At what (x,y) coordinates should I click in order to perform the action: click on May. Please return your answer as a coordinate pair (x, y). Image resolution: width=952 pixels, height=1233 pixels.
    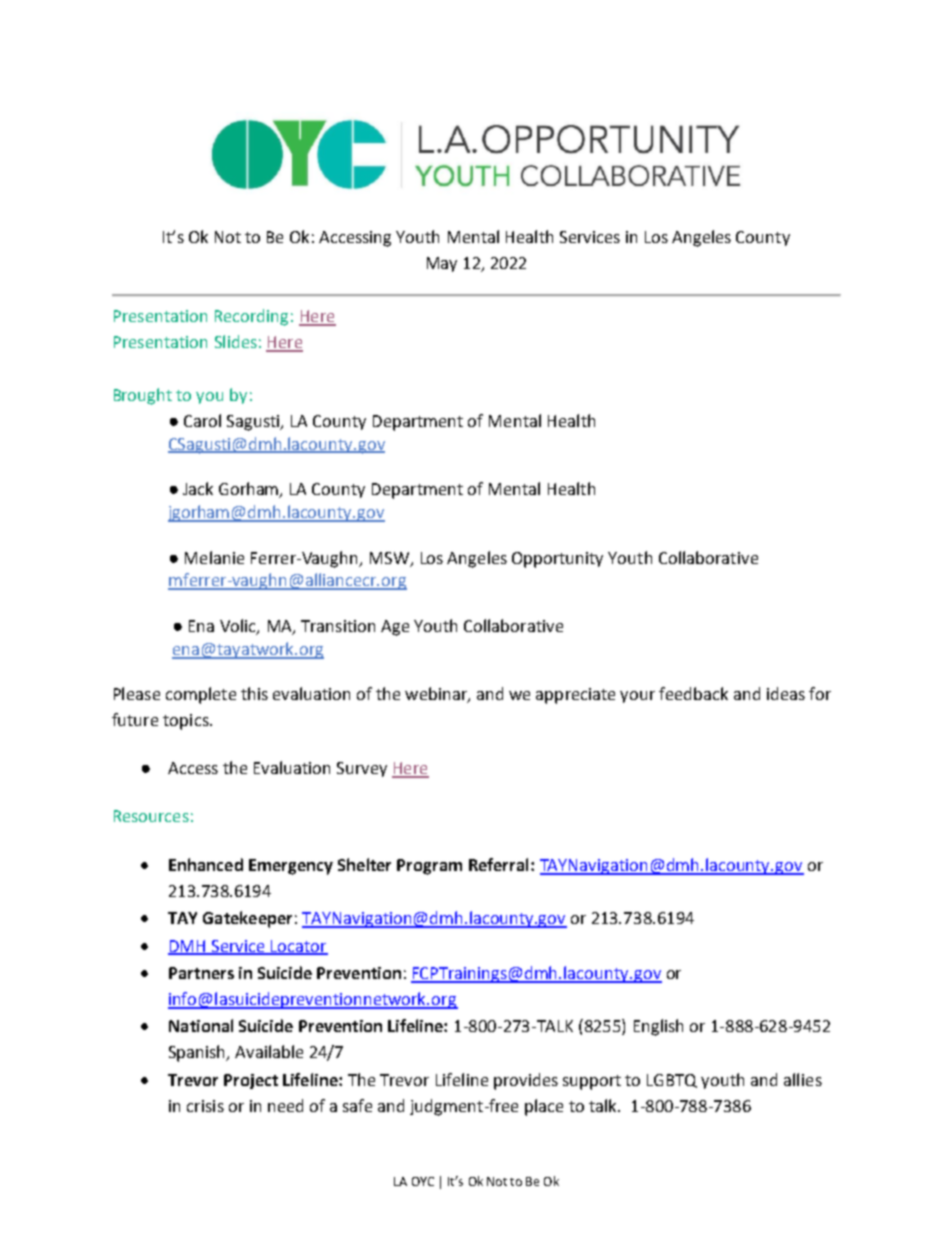
    Looking at the image, I should click on (442, 264).
